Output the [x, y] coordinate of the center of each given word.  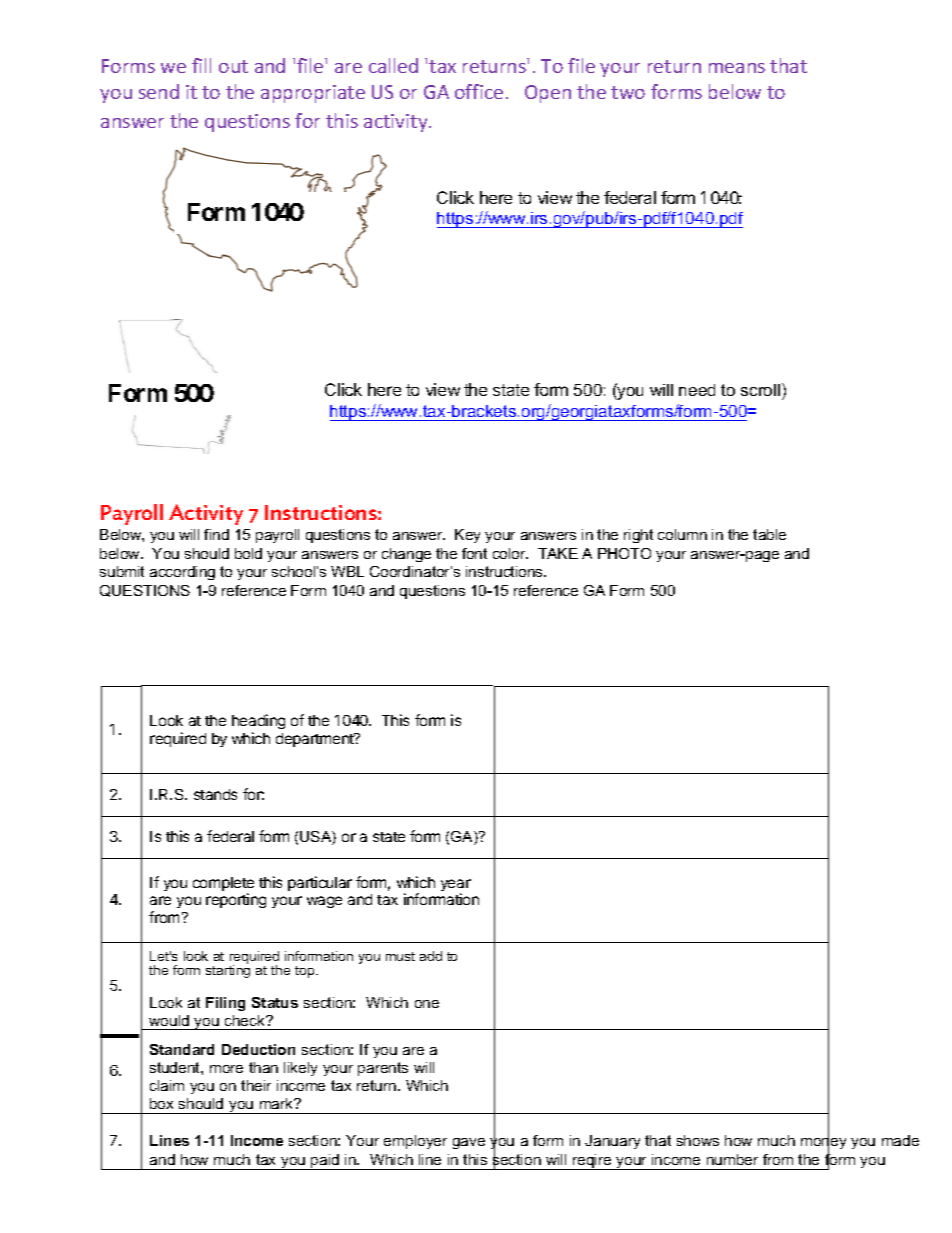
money [823, 1144]
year [456, 886]
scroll [760, 390]
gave [469, 1143]
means [737, 68]
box [161, 1103]
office [479, 91]
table [769, 534]
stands [215, 794]
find [216, 534]
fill [201, 65]
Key [467, 536]
